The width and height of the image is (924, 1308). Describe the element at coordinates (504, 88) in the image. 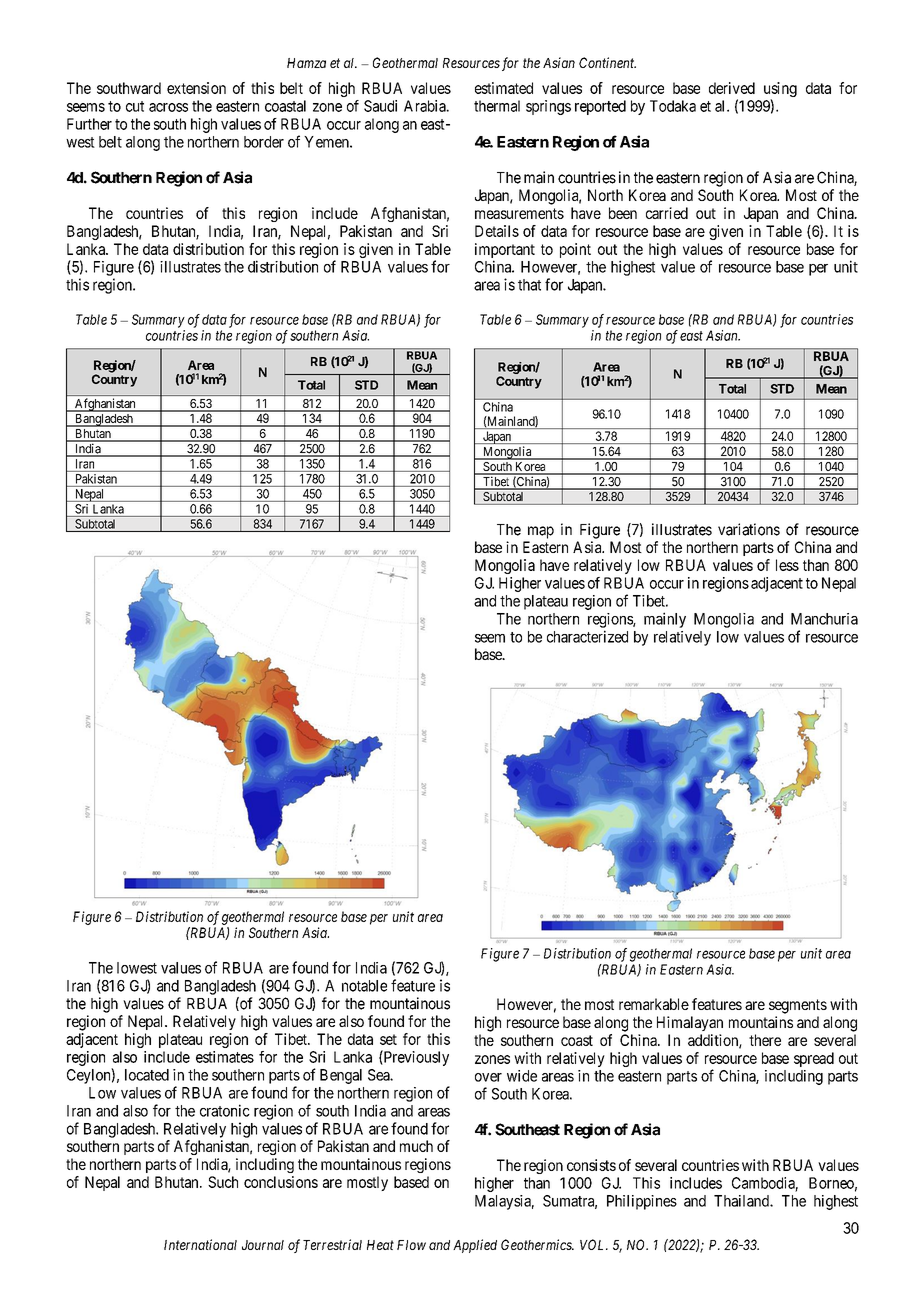

I see `estimated` at that location.
